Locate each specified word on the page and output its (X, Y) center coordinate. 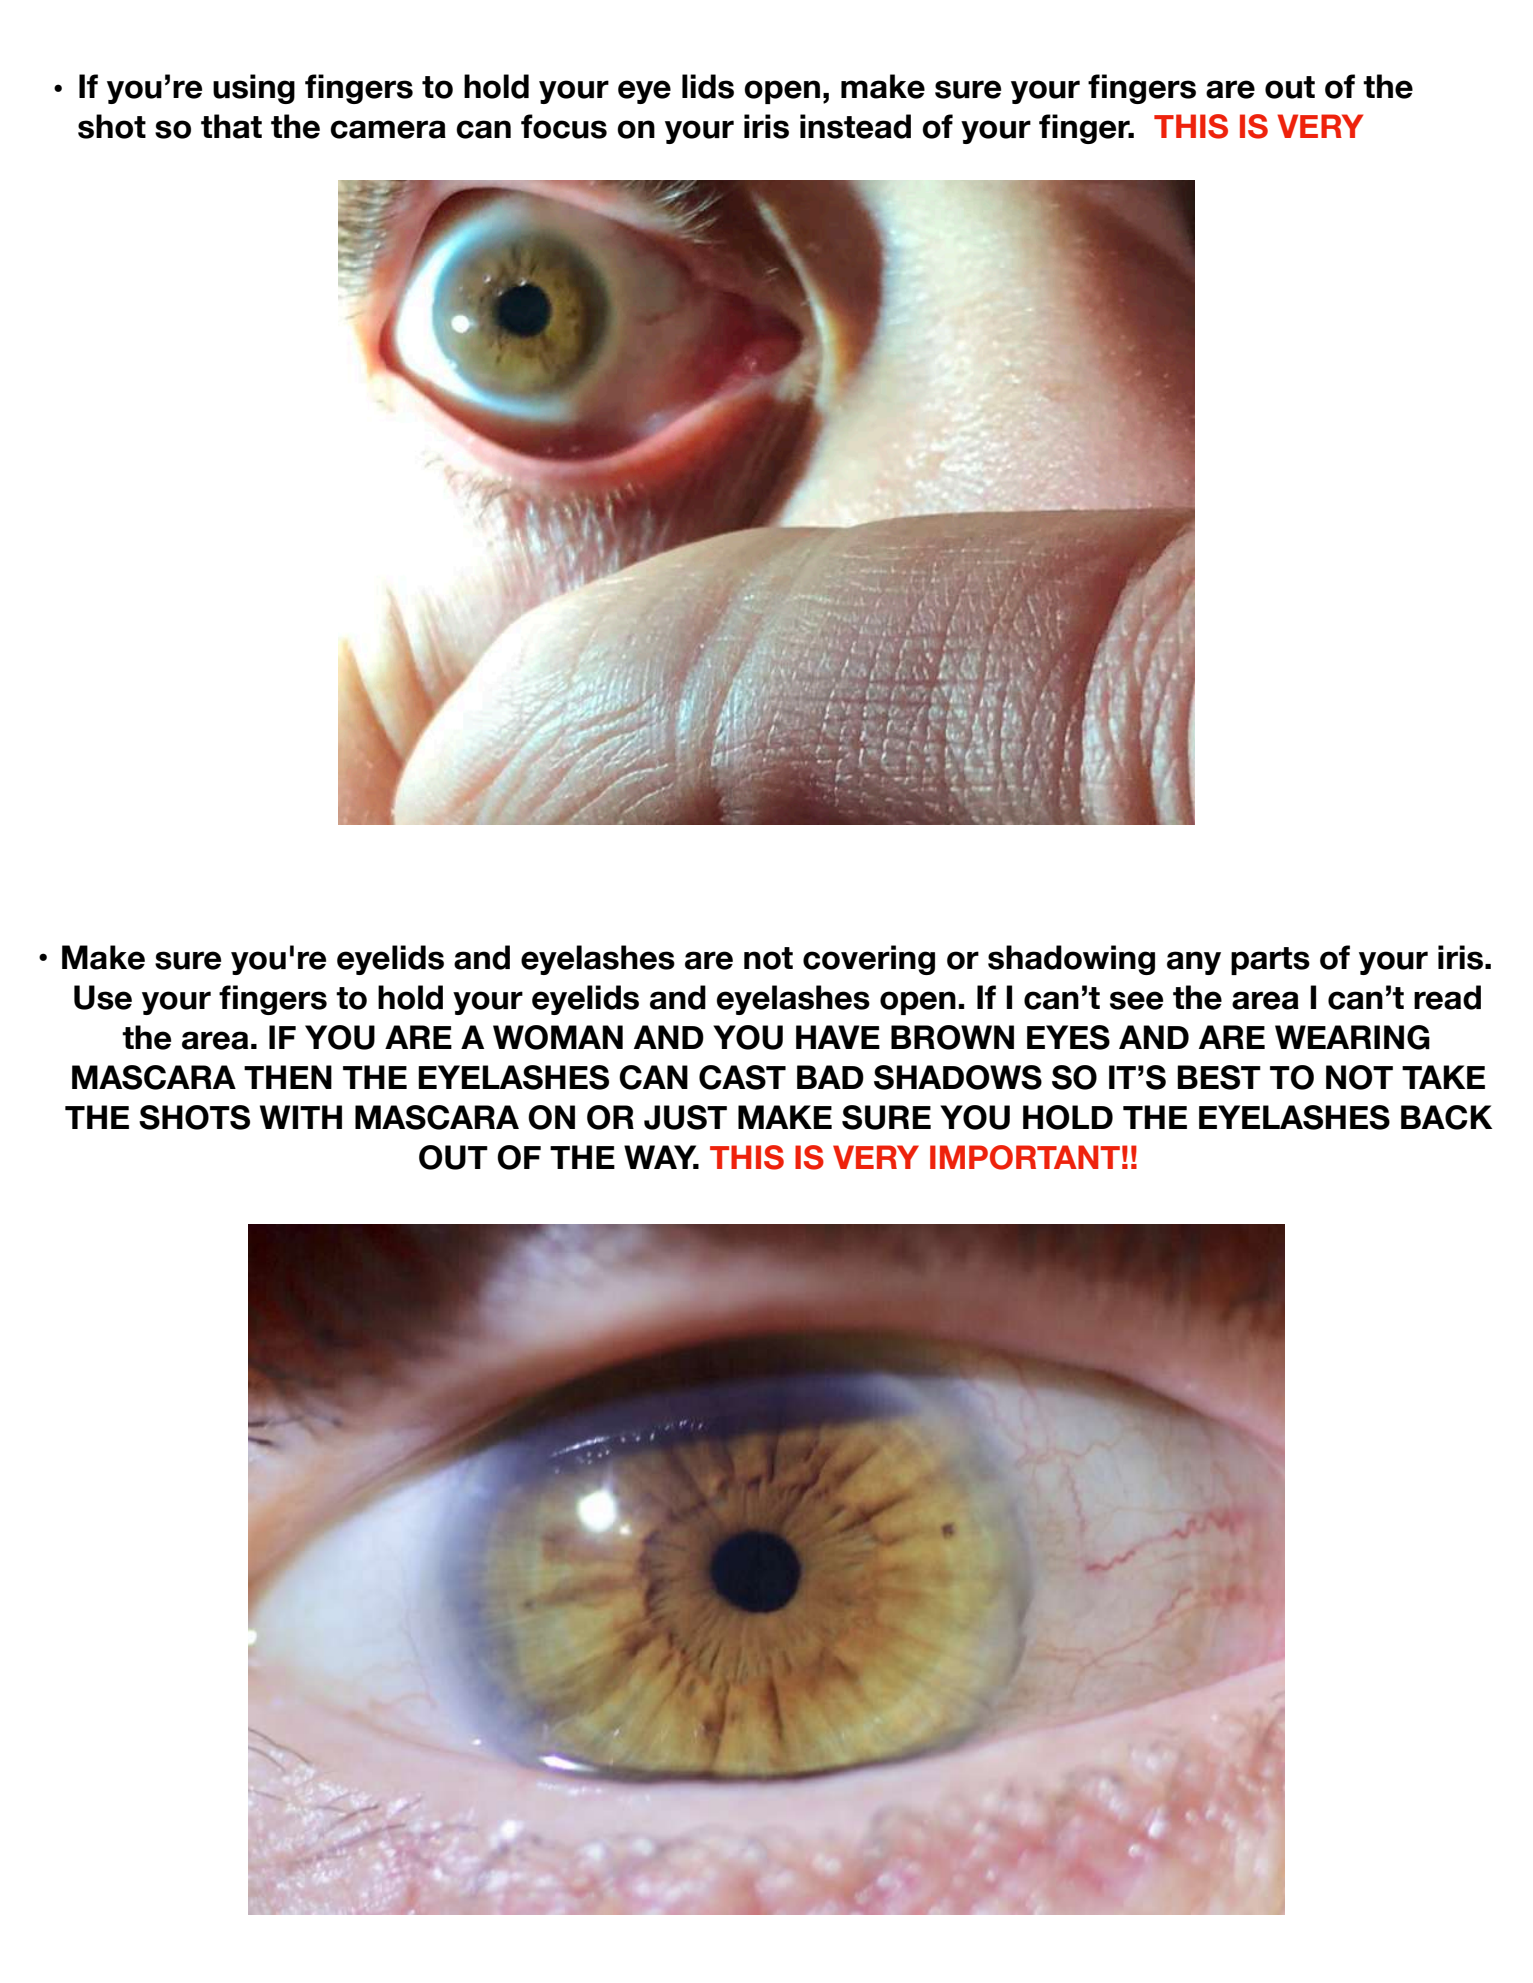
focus (564, 126)
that (231, 126)
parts (1270, 961)
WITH (301, 1117)
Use (103, 997)
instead (855, 126)
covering (869, 960)
